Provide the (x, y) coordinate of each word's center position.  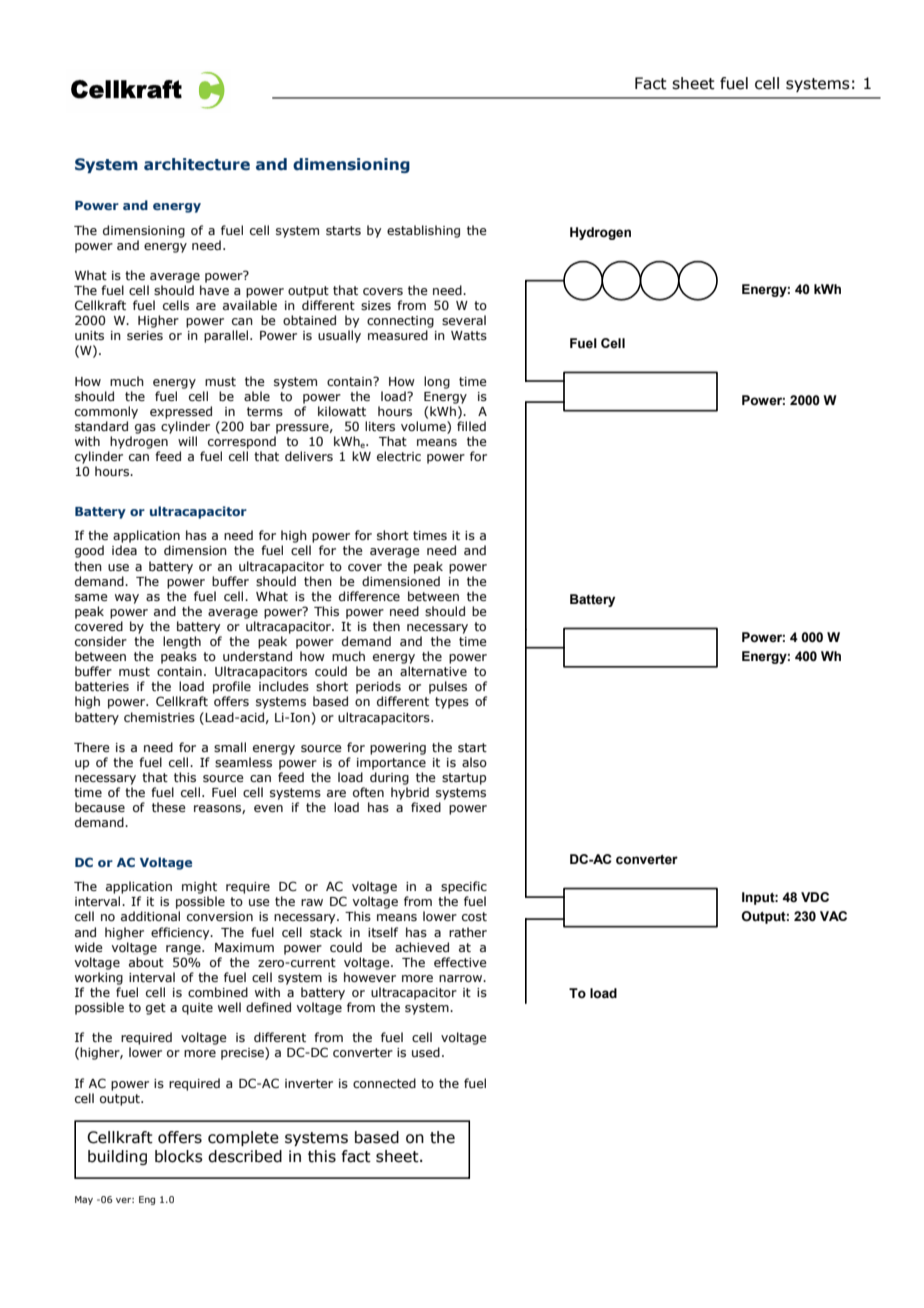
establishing (423, 231)
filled (471, 426)
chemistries (159, 717)
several (464, 320)
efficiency (181, 933)
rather (468, 932)
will (187, 441)
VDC (815, 897)
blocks (179, 1156)
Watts (469, 335)
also (474, 762)
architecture (197, 164)
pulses (448, 687)
